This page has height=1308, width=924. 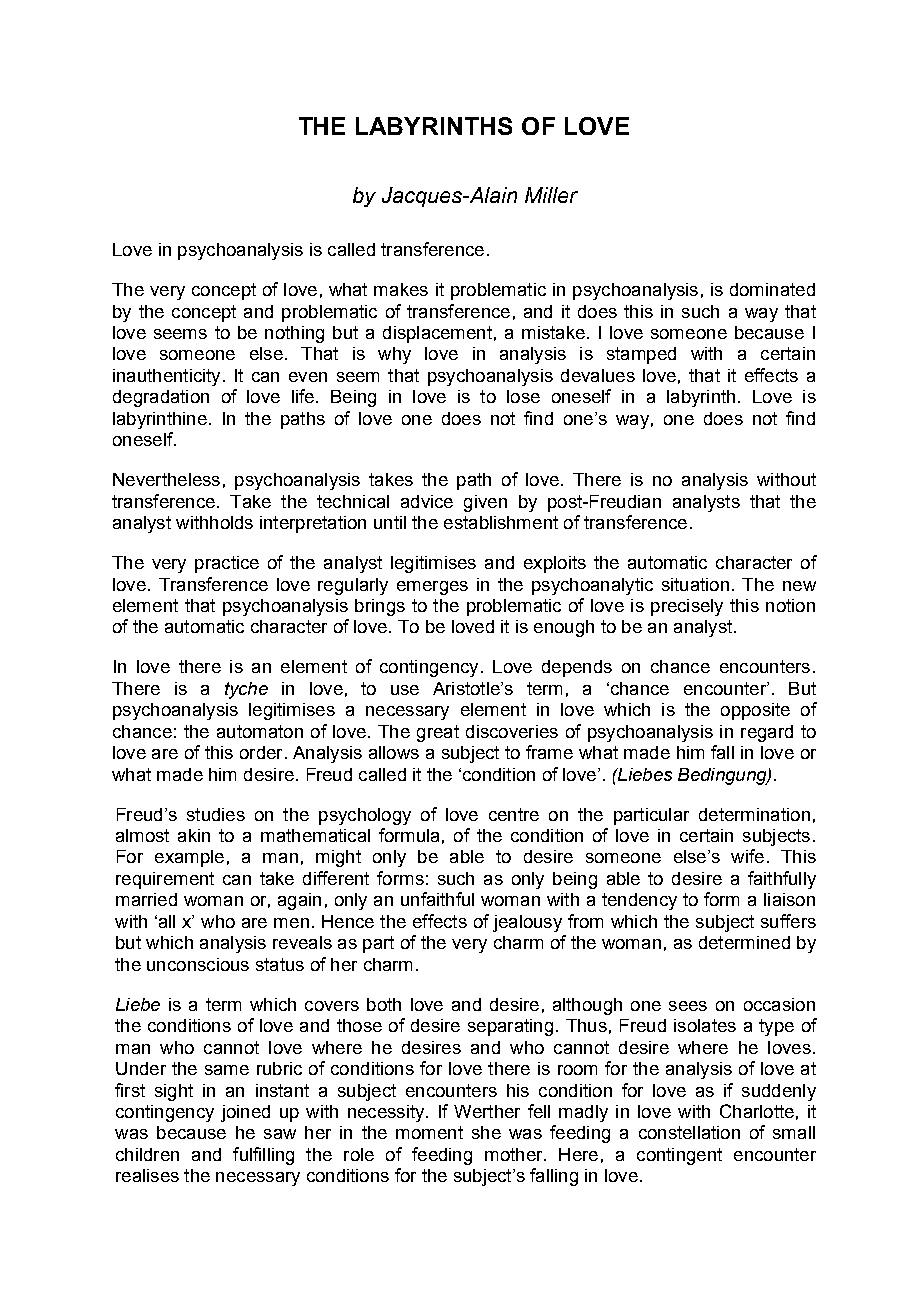 I want to click on establishment, so click(x=501, y=522).
